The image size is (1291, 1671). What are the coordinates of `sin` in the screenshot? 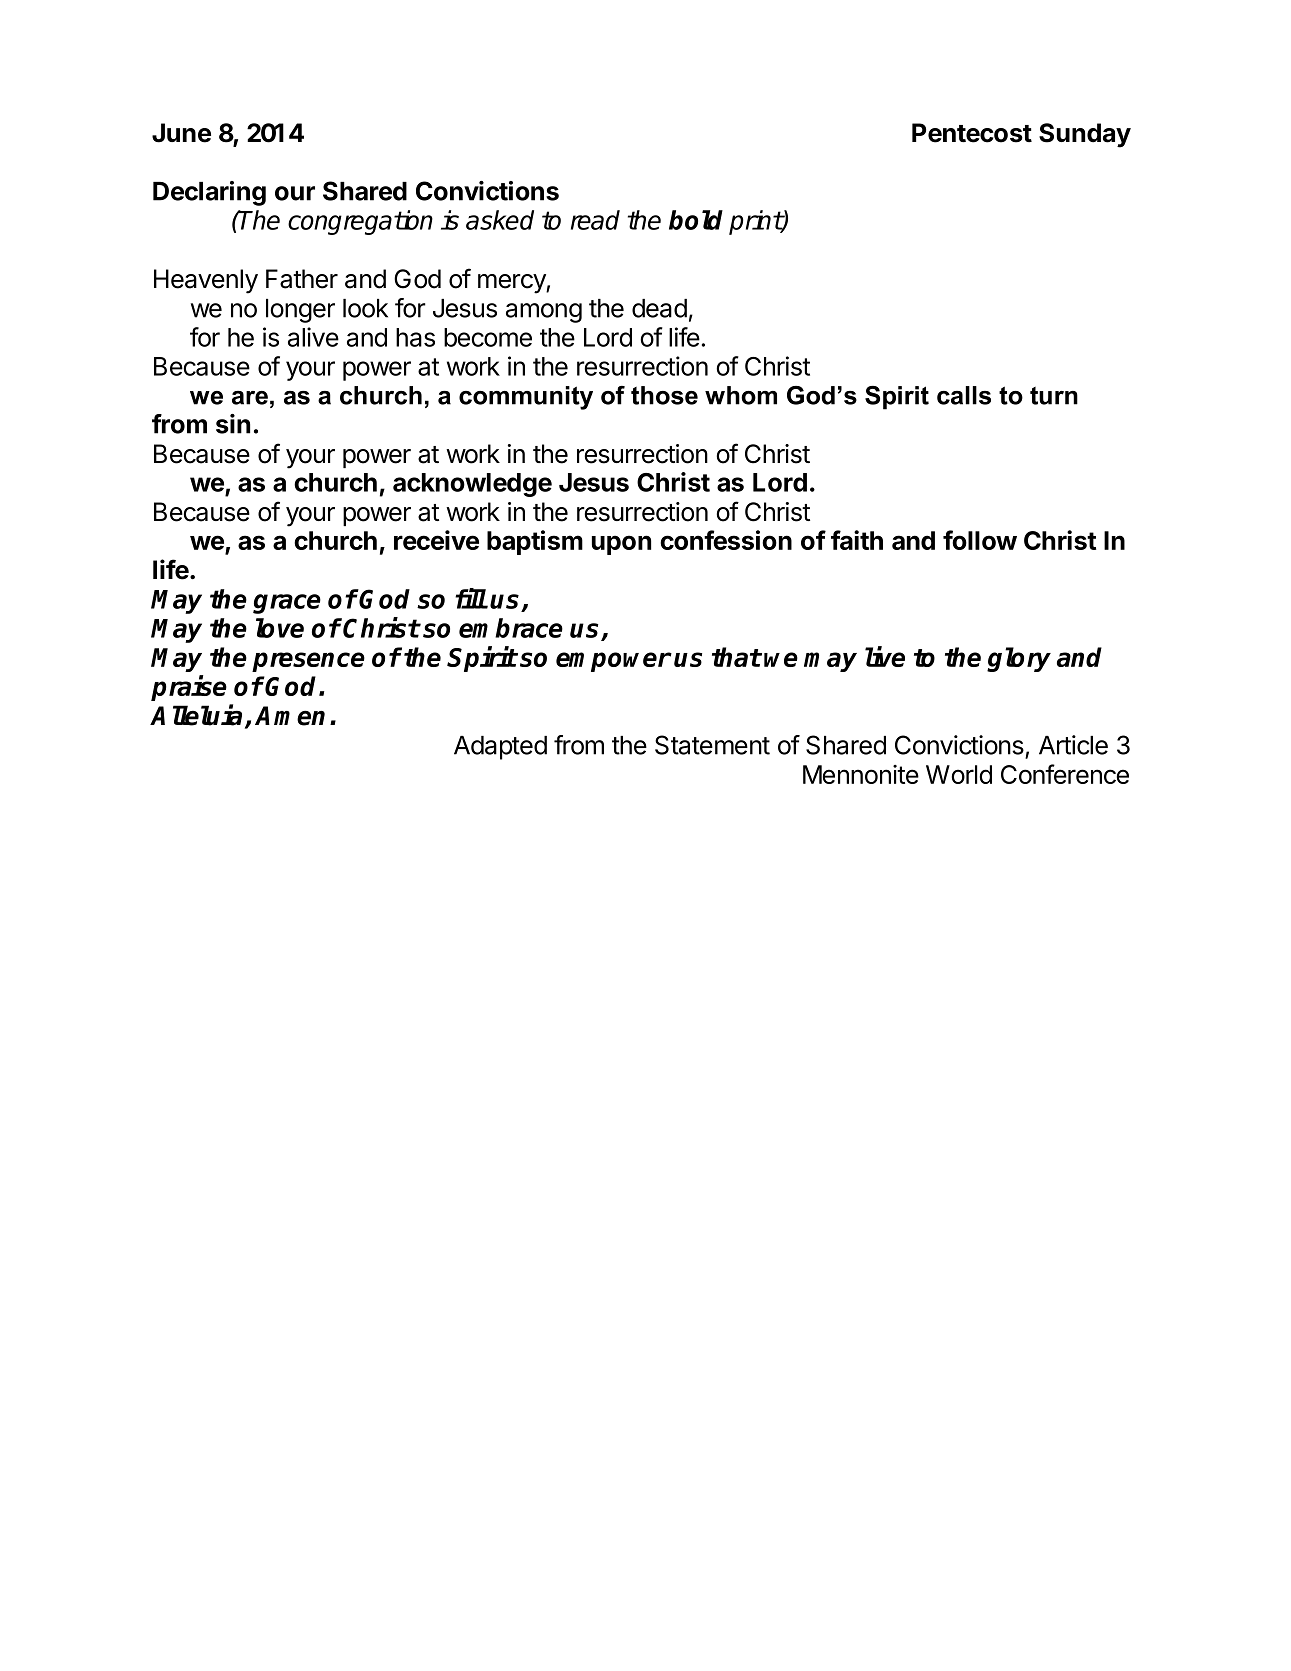 It's located at (233, 424).
